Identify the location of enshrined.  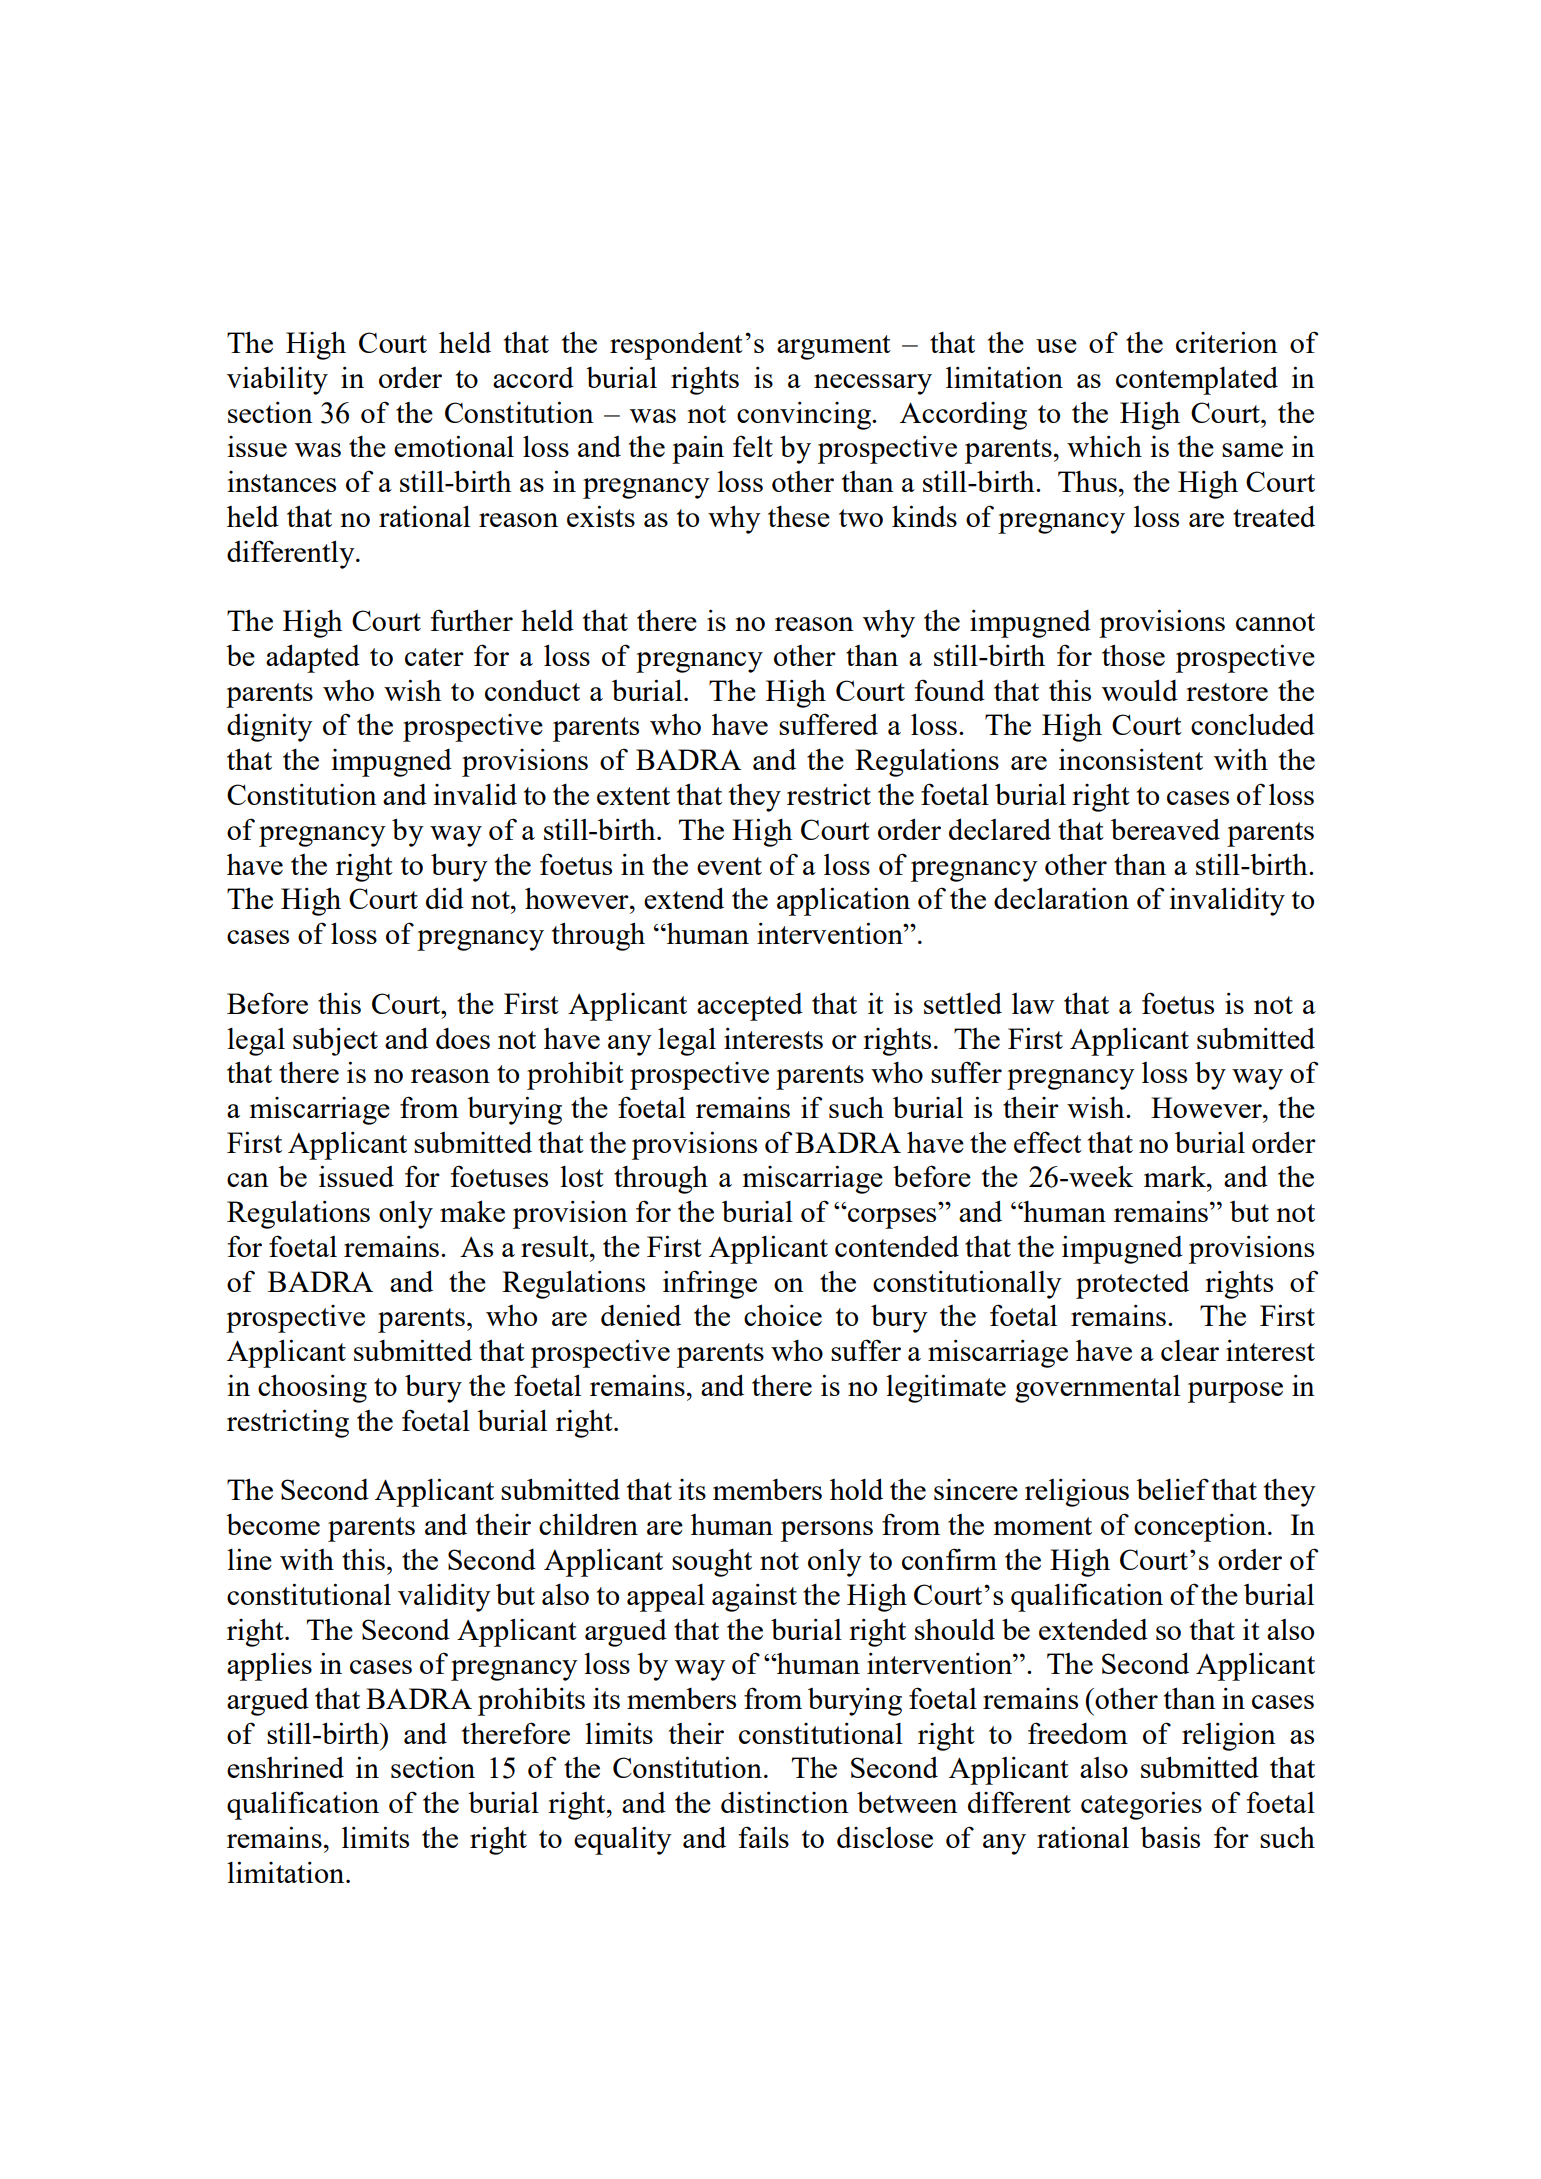
(285, 1767).
